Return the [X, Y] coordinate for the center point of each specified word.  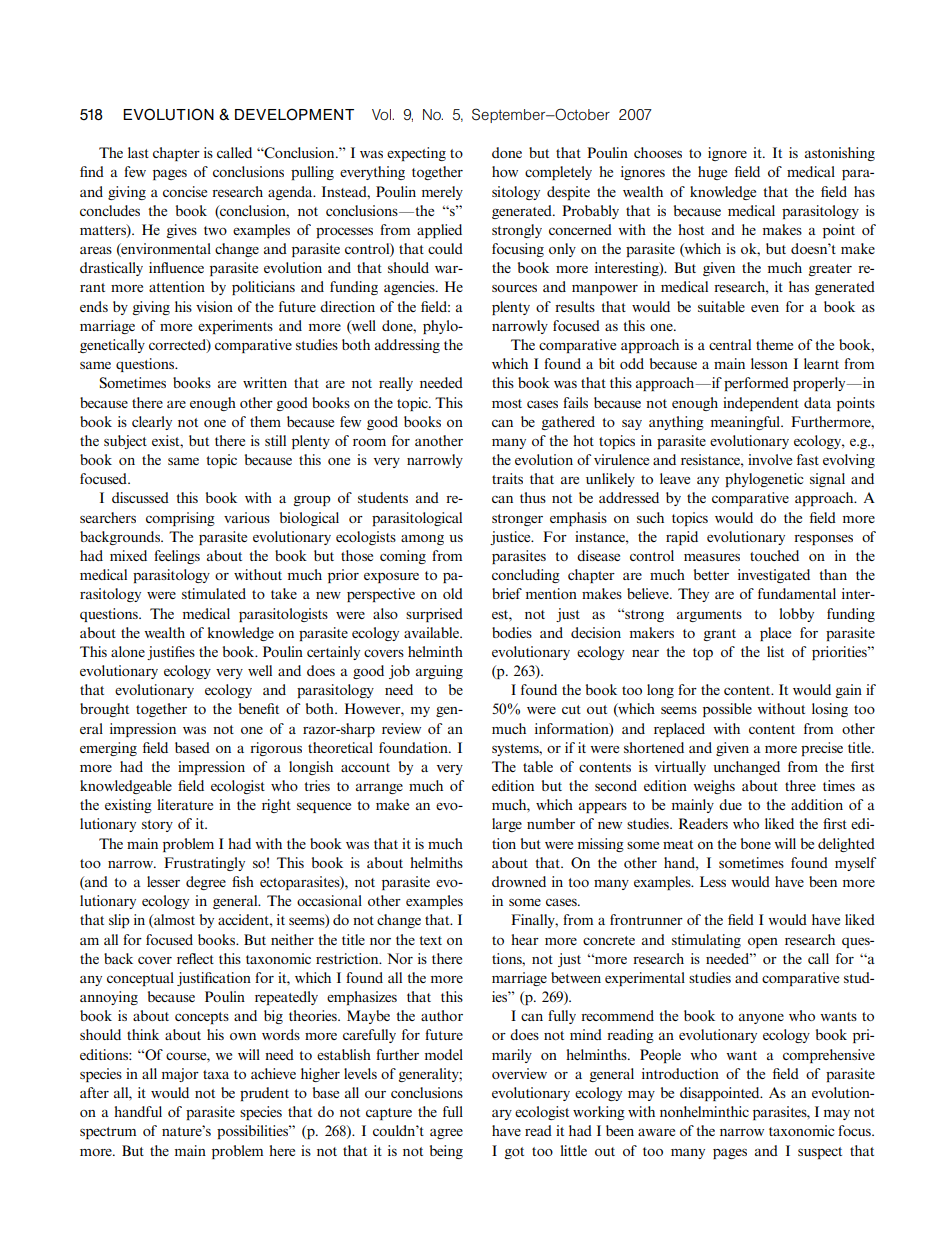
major [180, 1075]
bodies [512, 632]
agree [446, 1134]
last [138, 152]
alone [128, 651]
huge [712, 173]
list [775, 651]
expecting [416, 154]
